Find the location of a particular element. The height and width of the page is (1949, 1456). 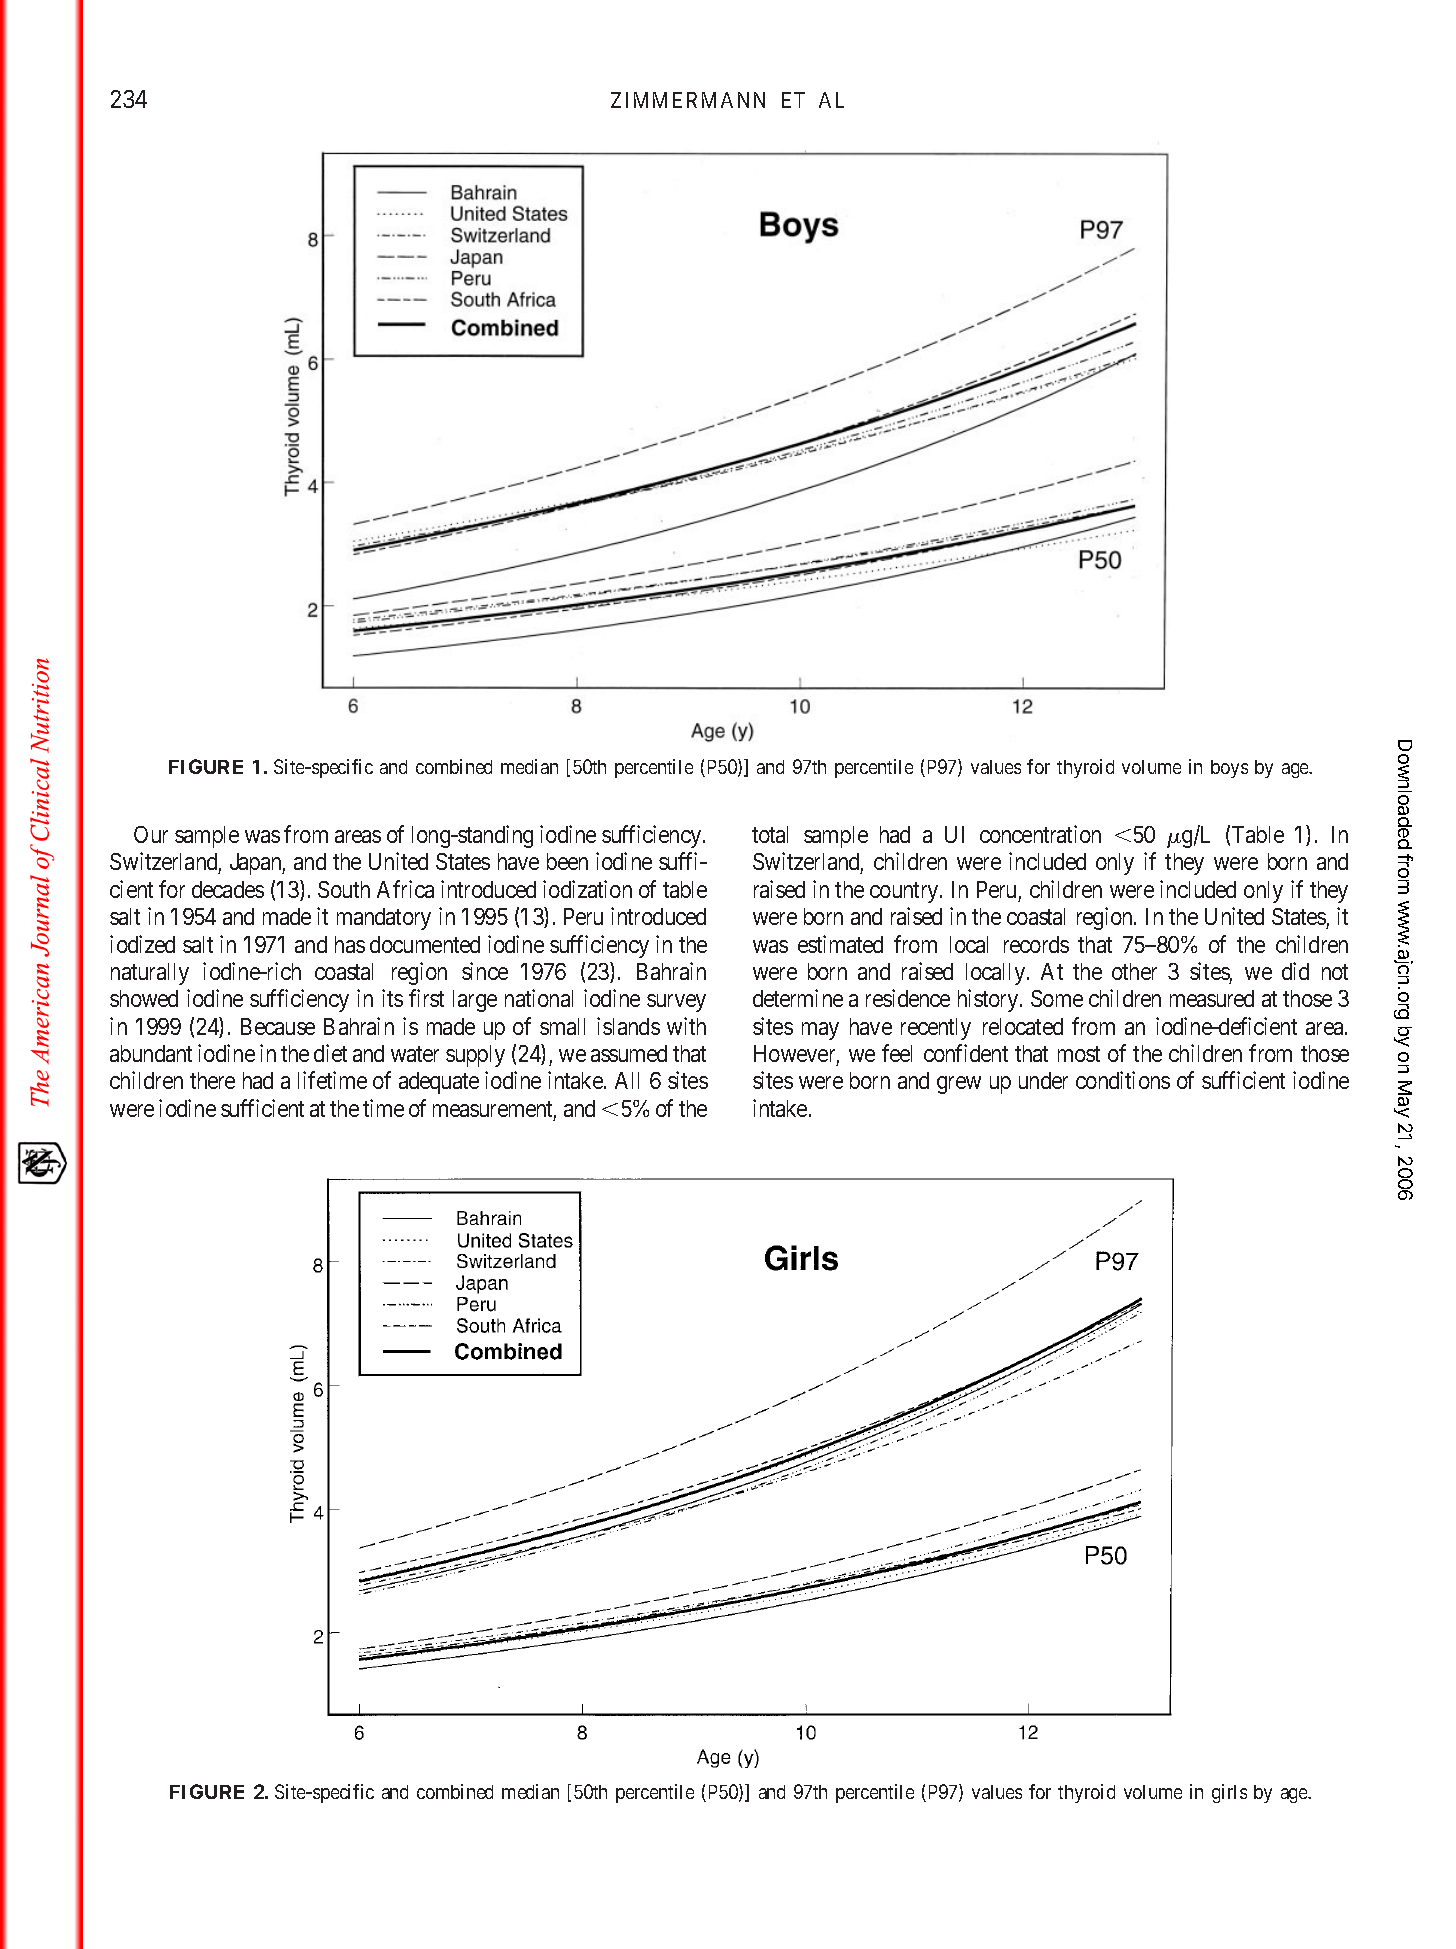

total is located at coordinates (770, 834).
